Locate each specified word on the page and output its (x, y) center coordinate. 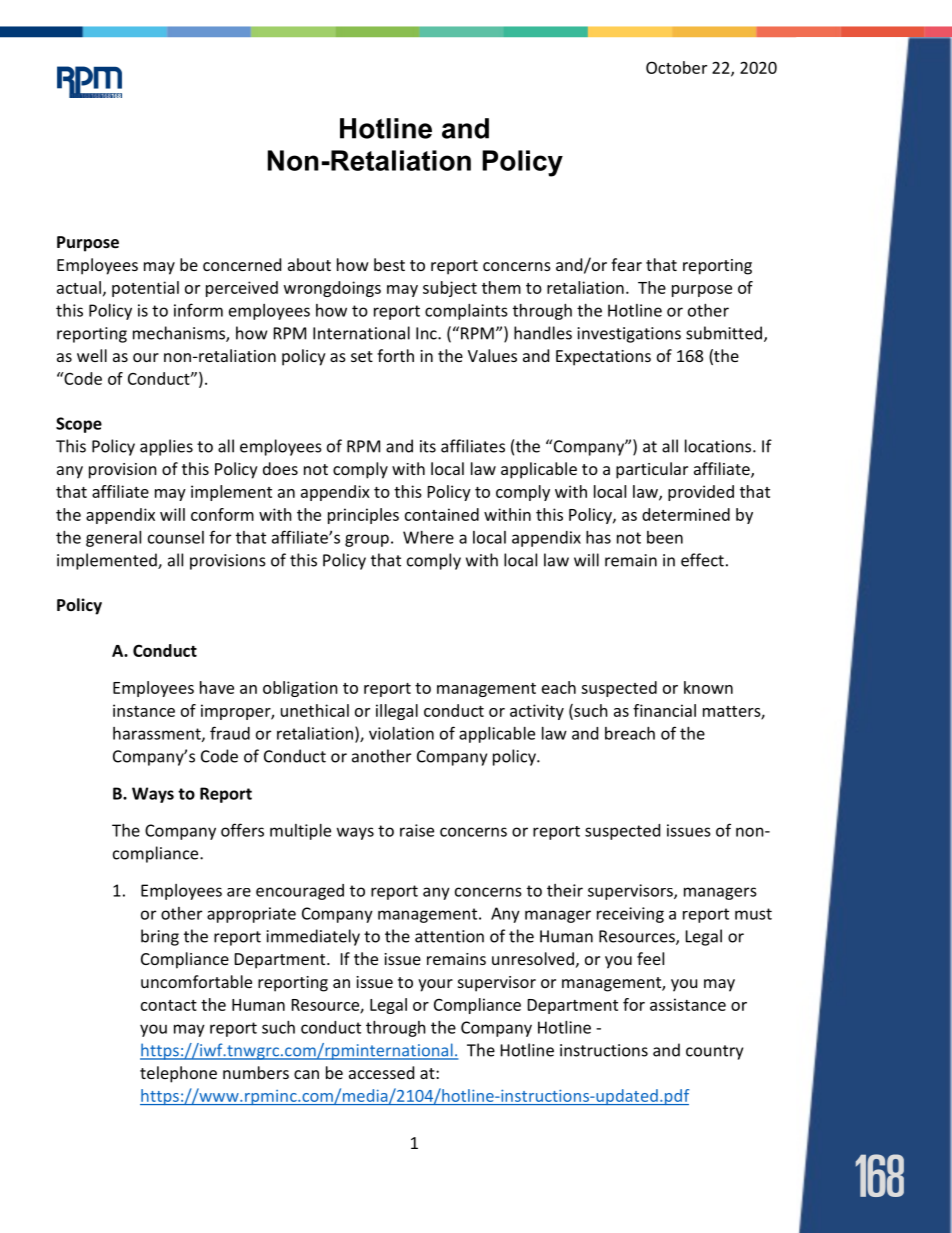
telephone (178, 1074)
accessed (381, 1072)
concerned (242, 264)
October (676, 67)
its (428, 446)
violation (401, 733)
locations (719, 446)
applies (166, 447)
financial (664, 710)
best (389, 264)
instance (144, 710)
